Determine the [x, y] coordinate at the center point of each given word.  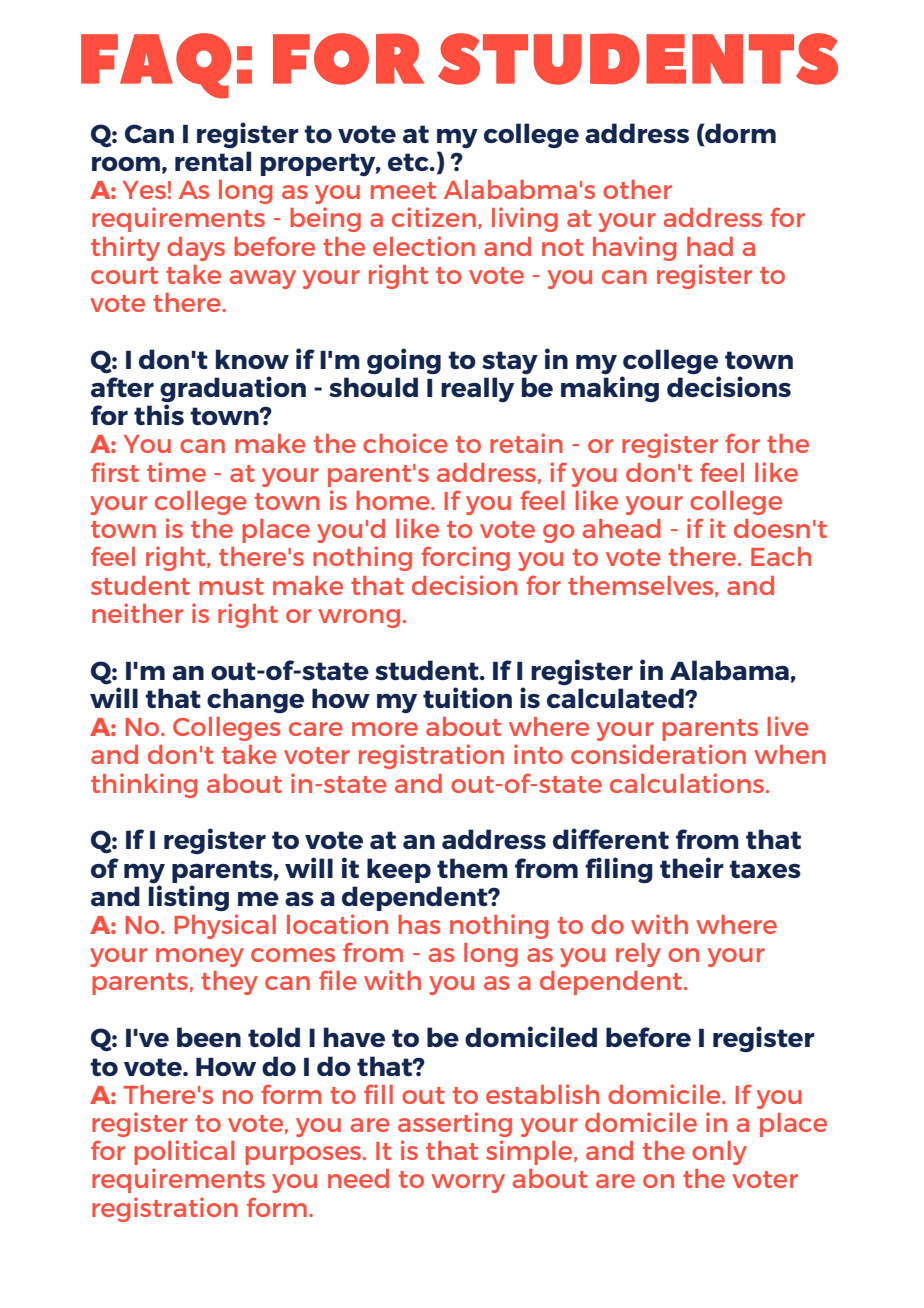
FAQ [156, 66]
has [420, 924]
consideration [658, 754]
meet [403, 190]
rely [638, 955]
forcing [465, 558]
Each [781, 556]
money [200, 957]
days [196, 249]
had [710, 246]
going [404, 361]
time [176, 472]
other [637, 189]
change [255, 700]
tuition [467, 697]
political [184, 1152]
